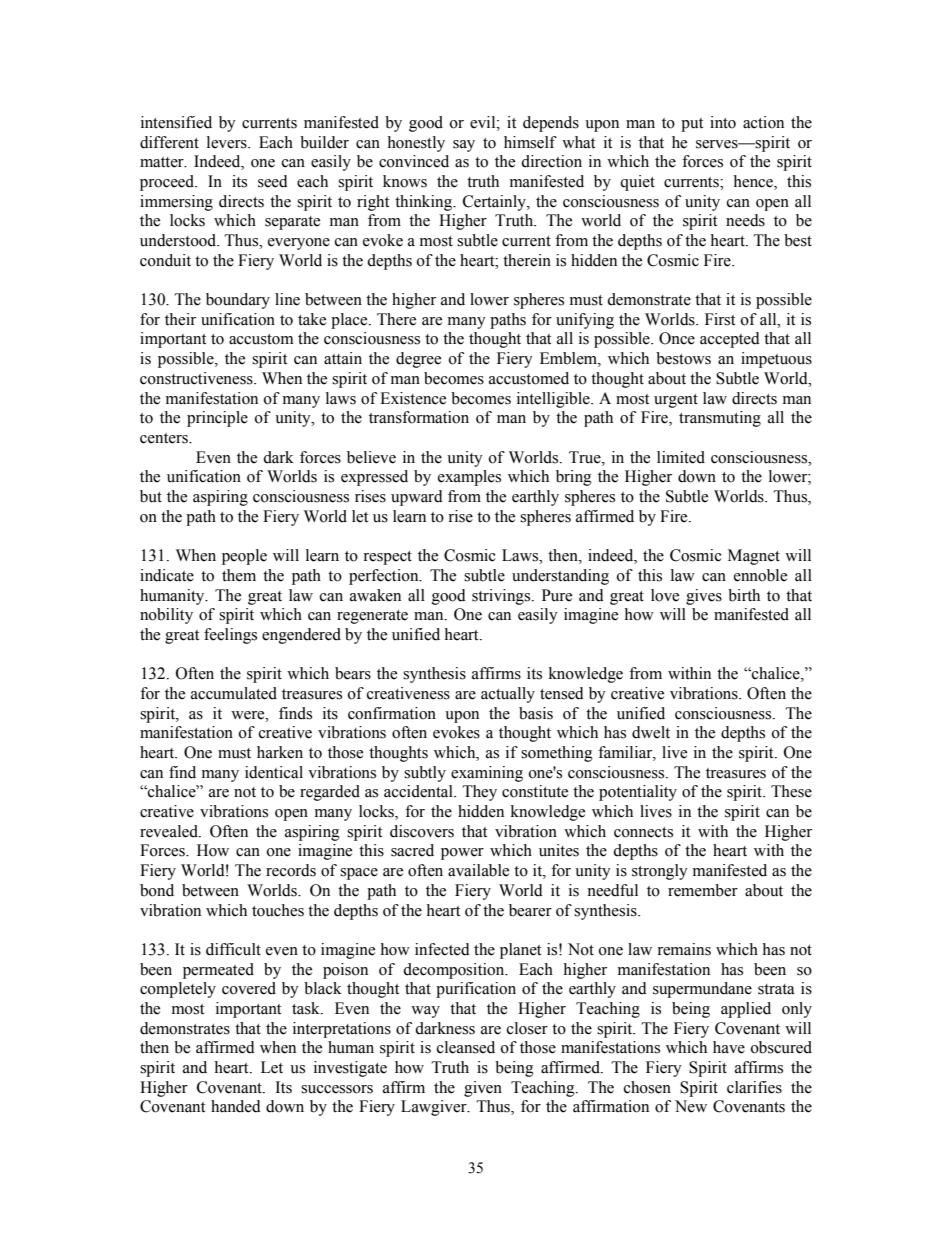 The image size is (952, 1233). Describe the element at coordinates (228, 142) in the screenshot. I see `levers` at that location.
